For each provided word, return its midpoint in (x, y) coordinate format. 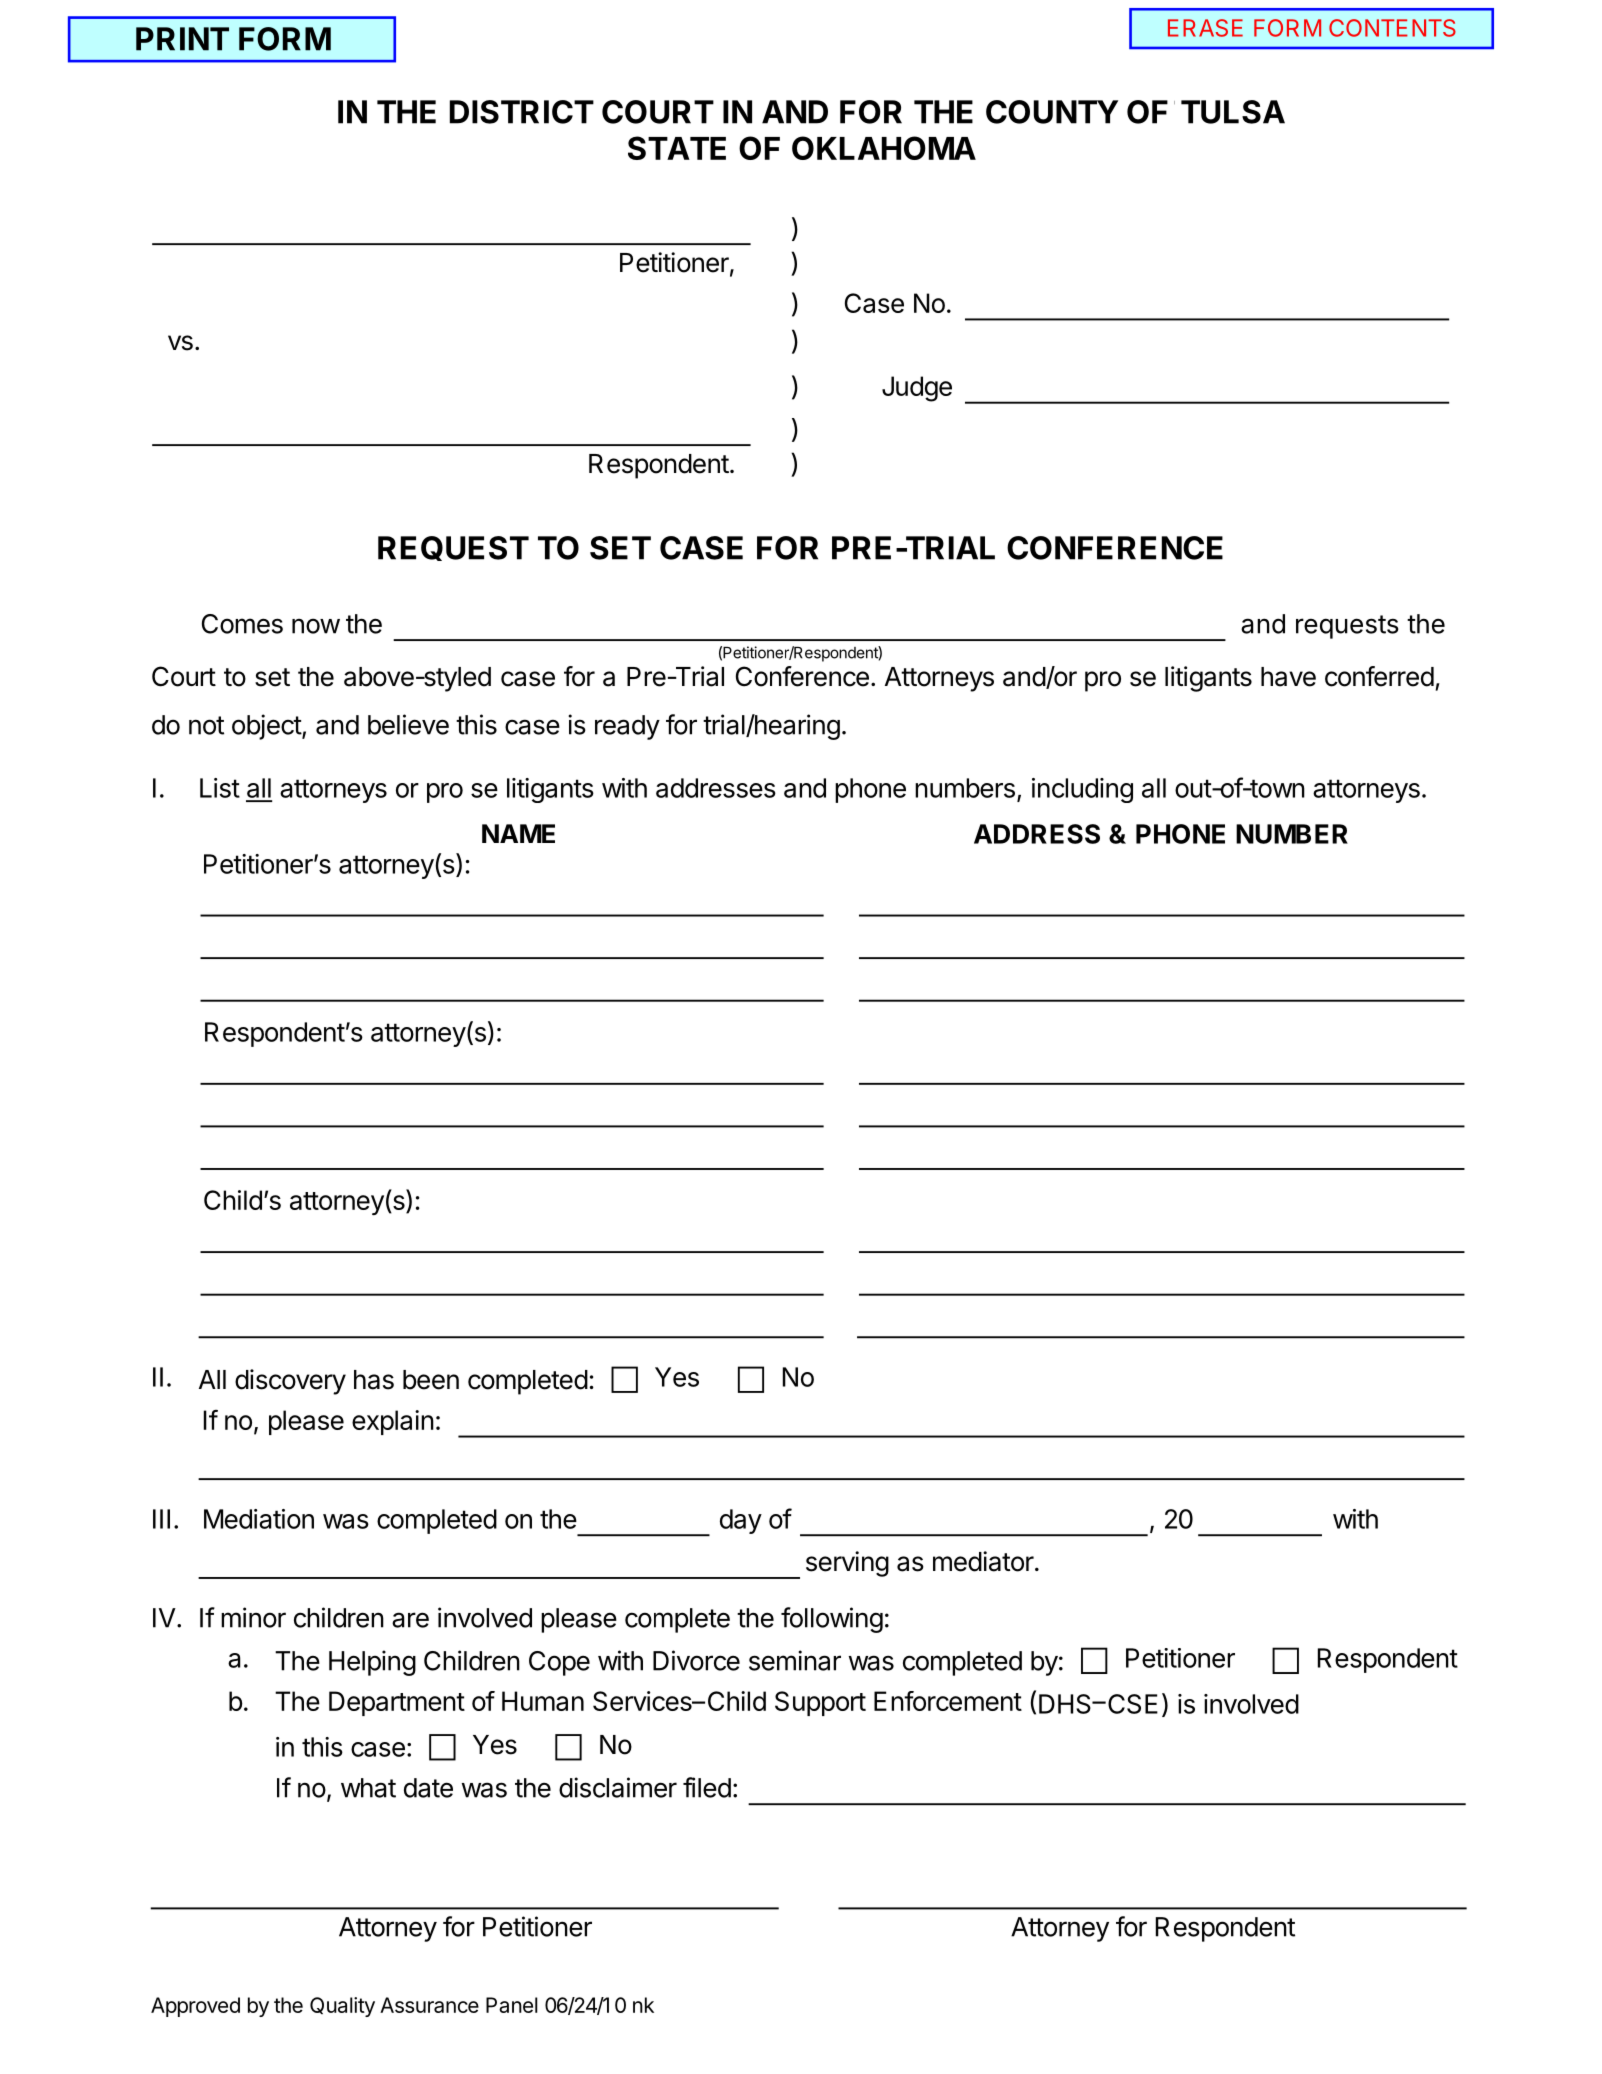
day (741, 1521)
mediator (983, 1561)
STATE (677, 148)
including (1082, 790)
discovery (290, 1382)
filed (707, 1787)
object (267, 727)
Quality (342, 2007)
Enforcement (948, 1701)
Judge (917, 389)
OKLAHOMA (884, 148)
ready (627, 727)
